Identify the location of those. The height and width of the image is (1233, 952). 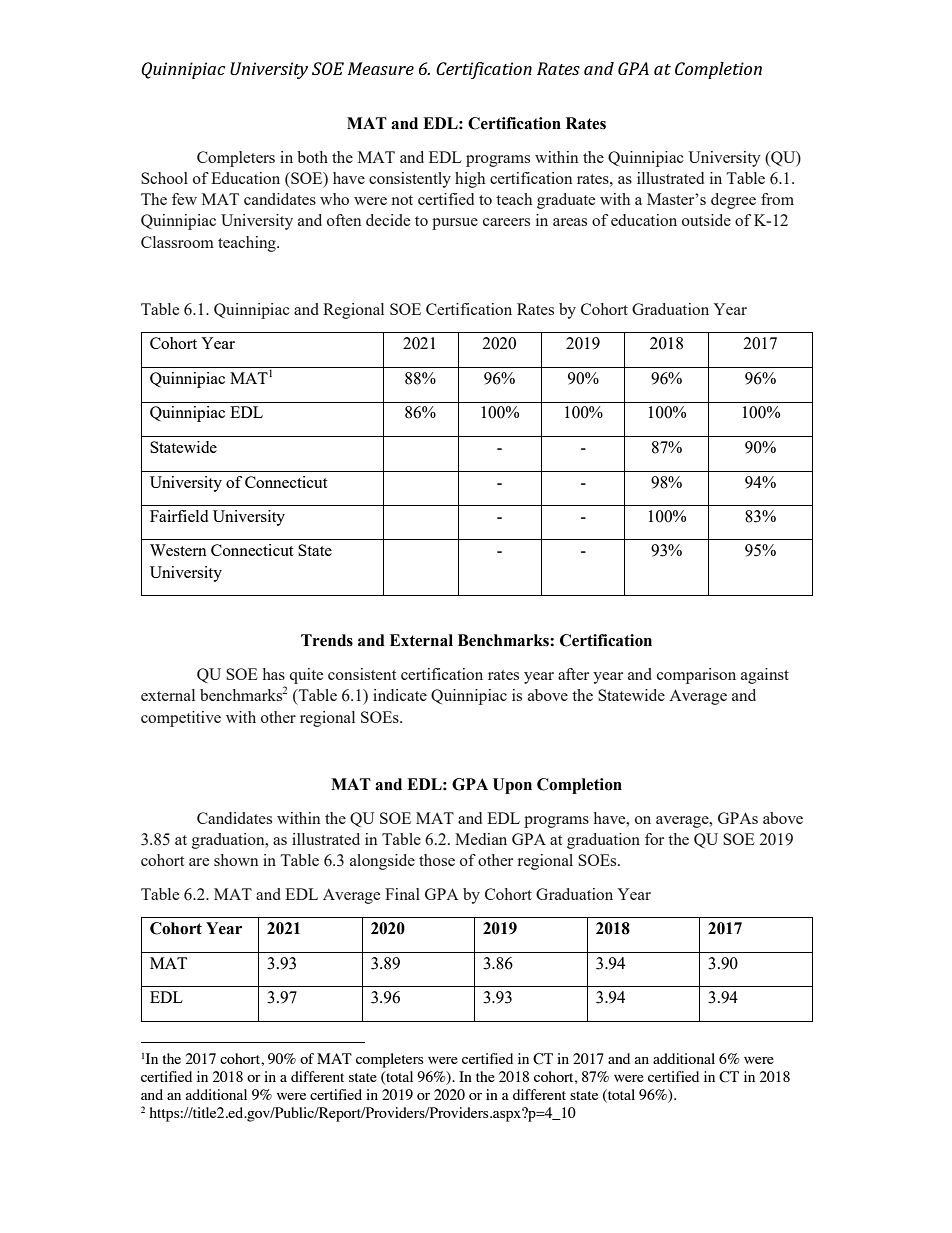
(437, 860).
